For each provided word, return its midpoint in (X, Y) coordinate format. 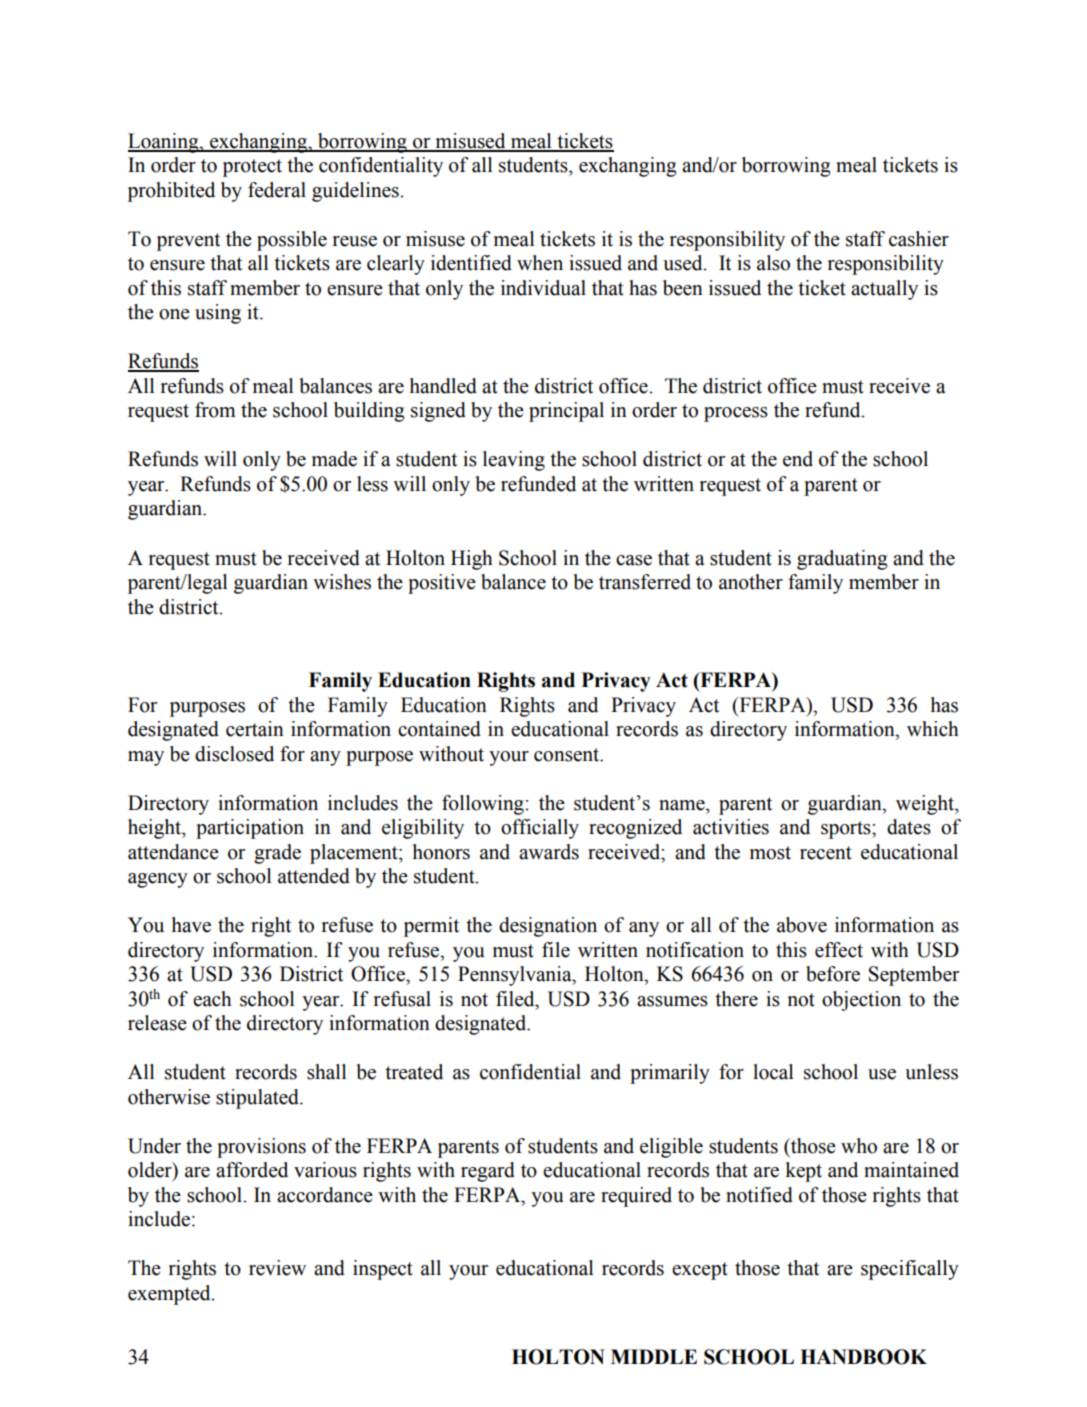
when (540, 263)
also (773, 263)
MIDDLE (654, 1356)
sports (847, 830)
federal (277, 190)
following (484, 805)
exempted (170, 1295)
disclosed (234, 754)
